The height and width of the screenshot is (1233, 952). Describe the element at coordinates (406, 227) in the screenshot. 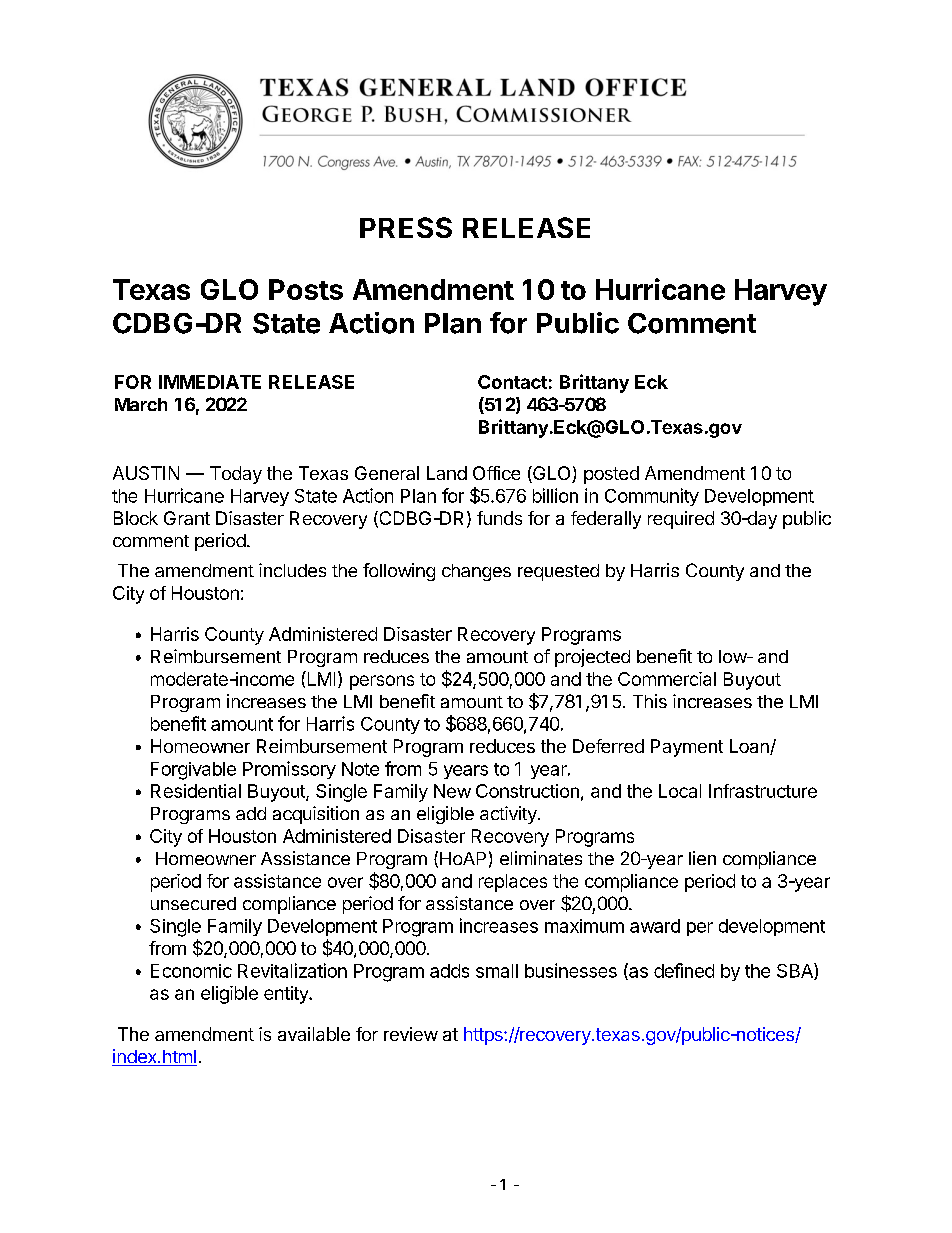

I see `PRESS` at that location.
